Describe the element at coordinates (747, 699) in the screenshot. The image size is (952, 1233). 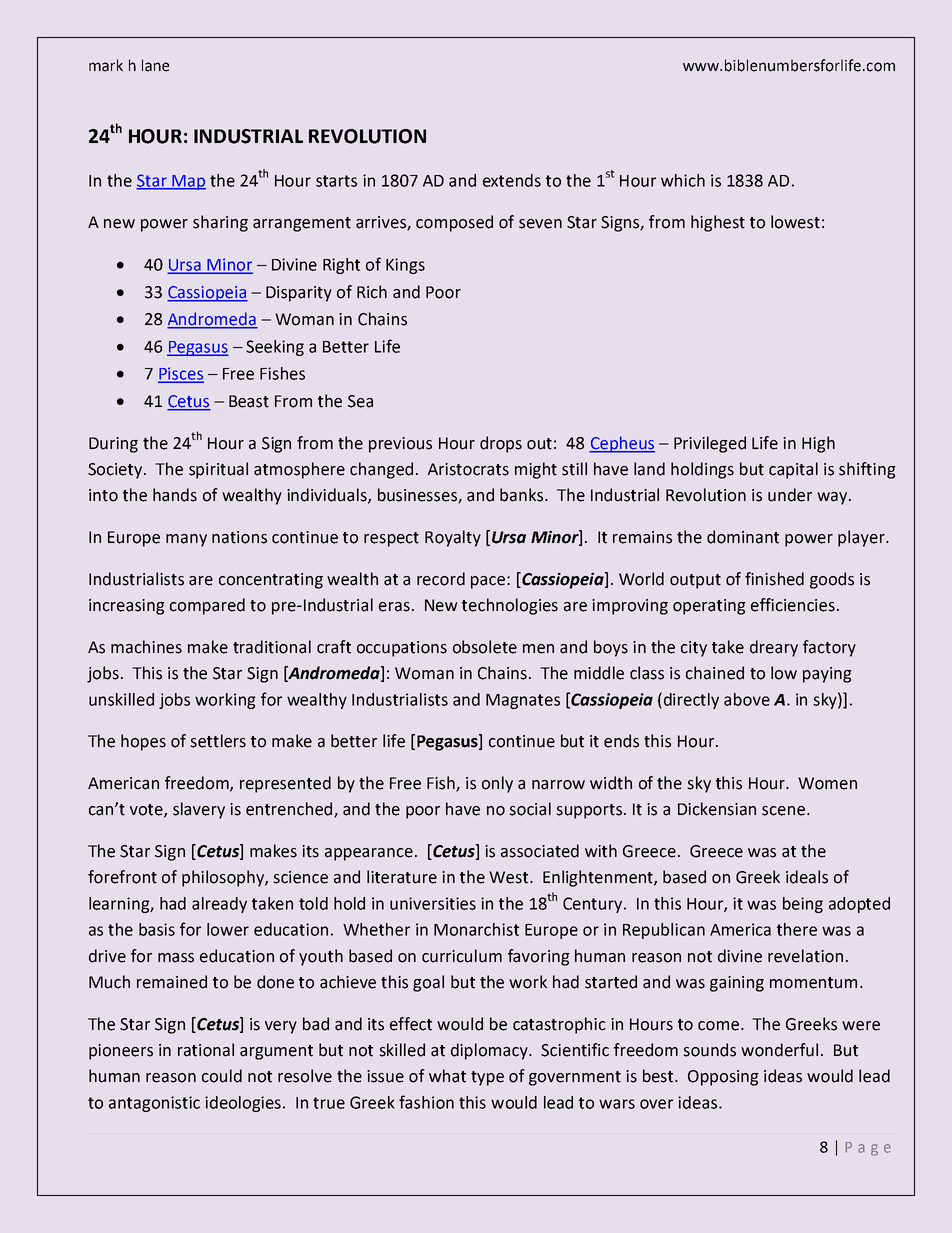
I see `above` at that location.
